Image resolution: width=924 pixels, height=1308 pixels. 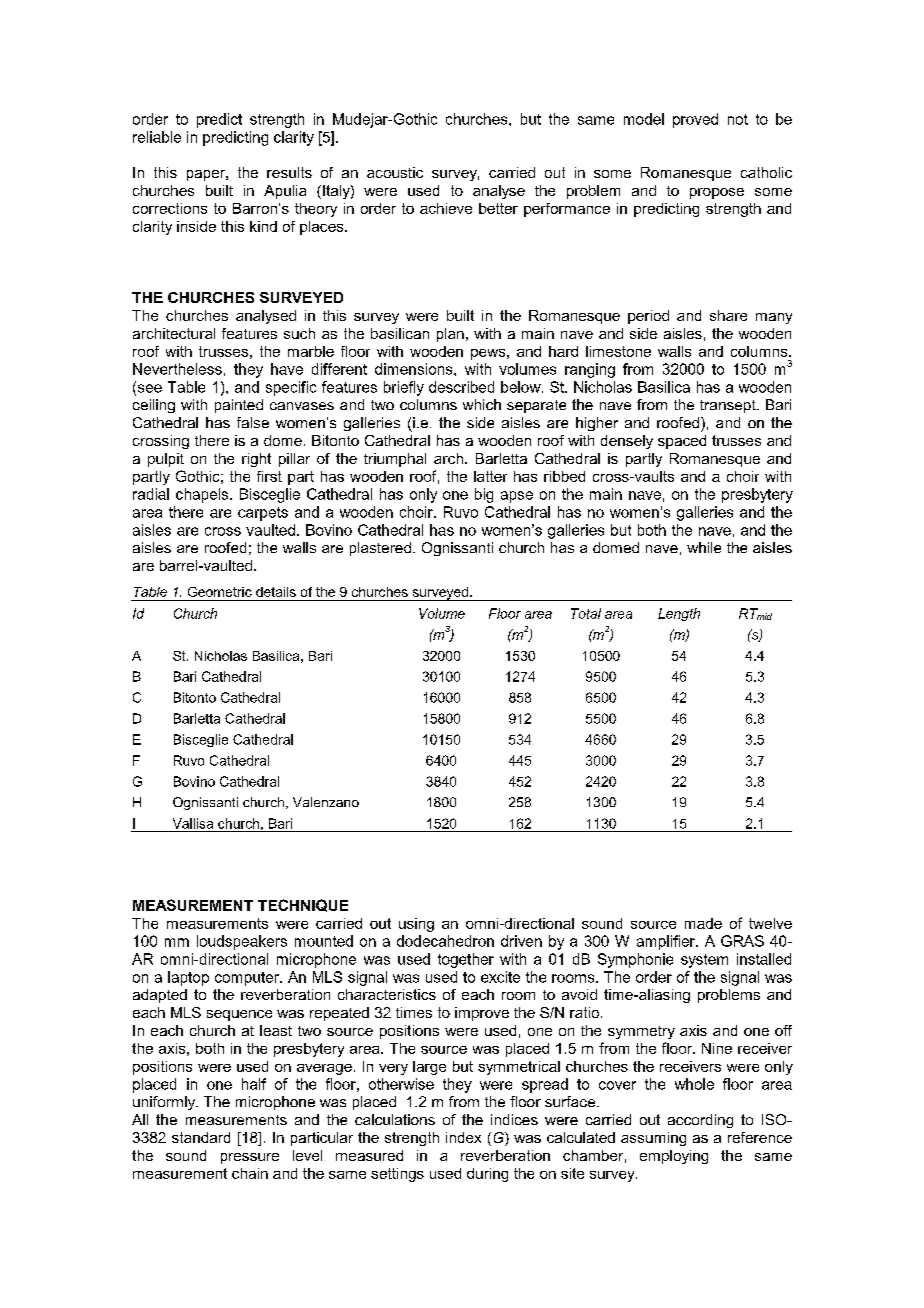 What do you see at coordinates (682, 442) in the screenshot?
I see `spaced` at bounding box center [682, 442].
